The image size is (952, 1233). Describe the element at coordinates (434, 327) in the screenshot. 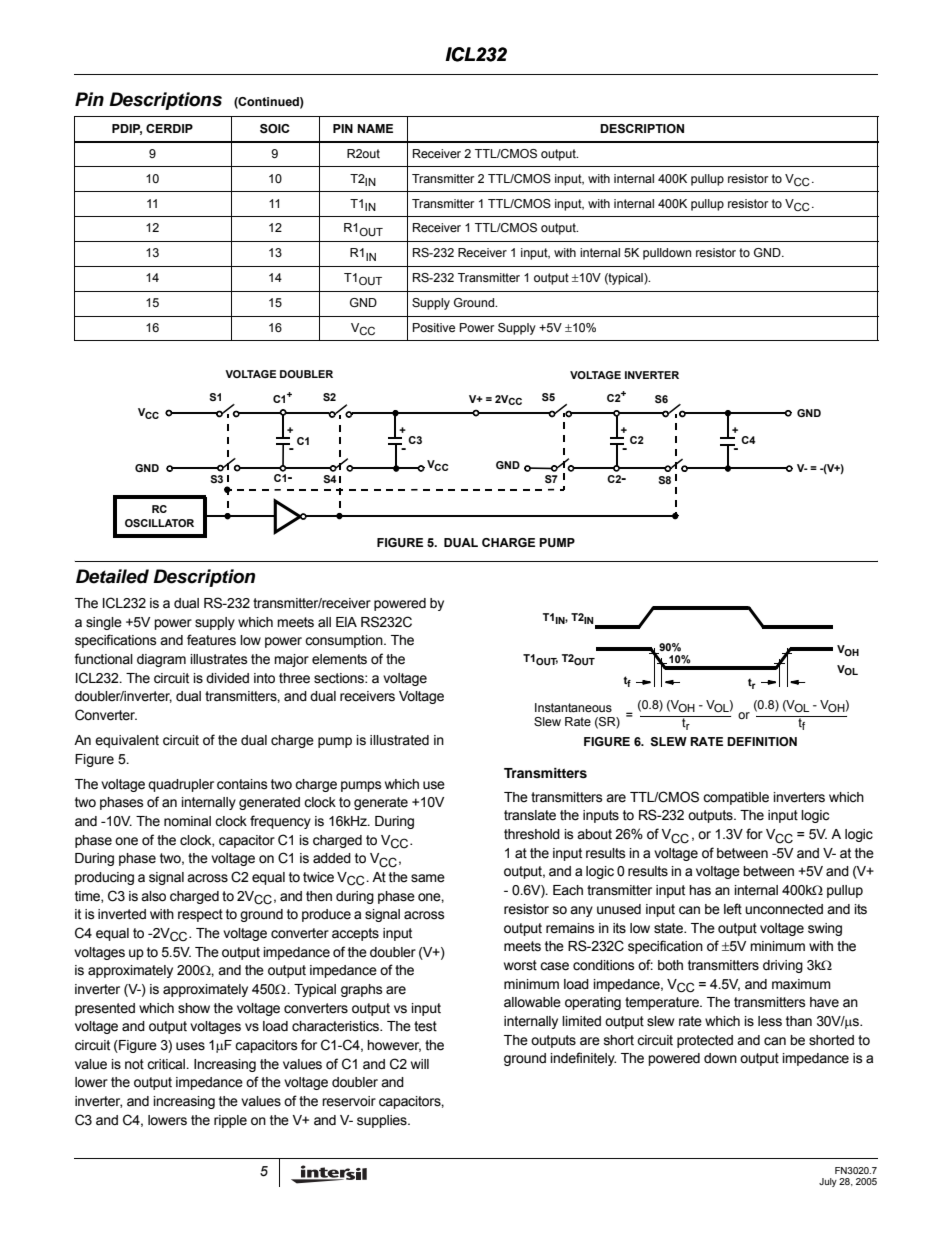

I see `Positive` at that location.
